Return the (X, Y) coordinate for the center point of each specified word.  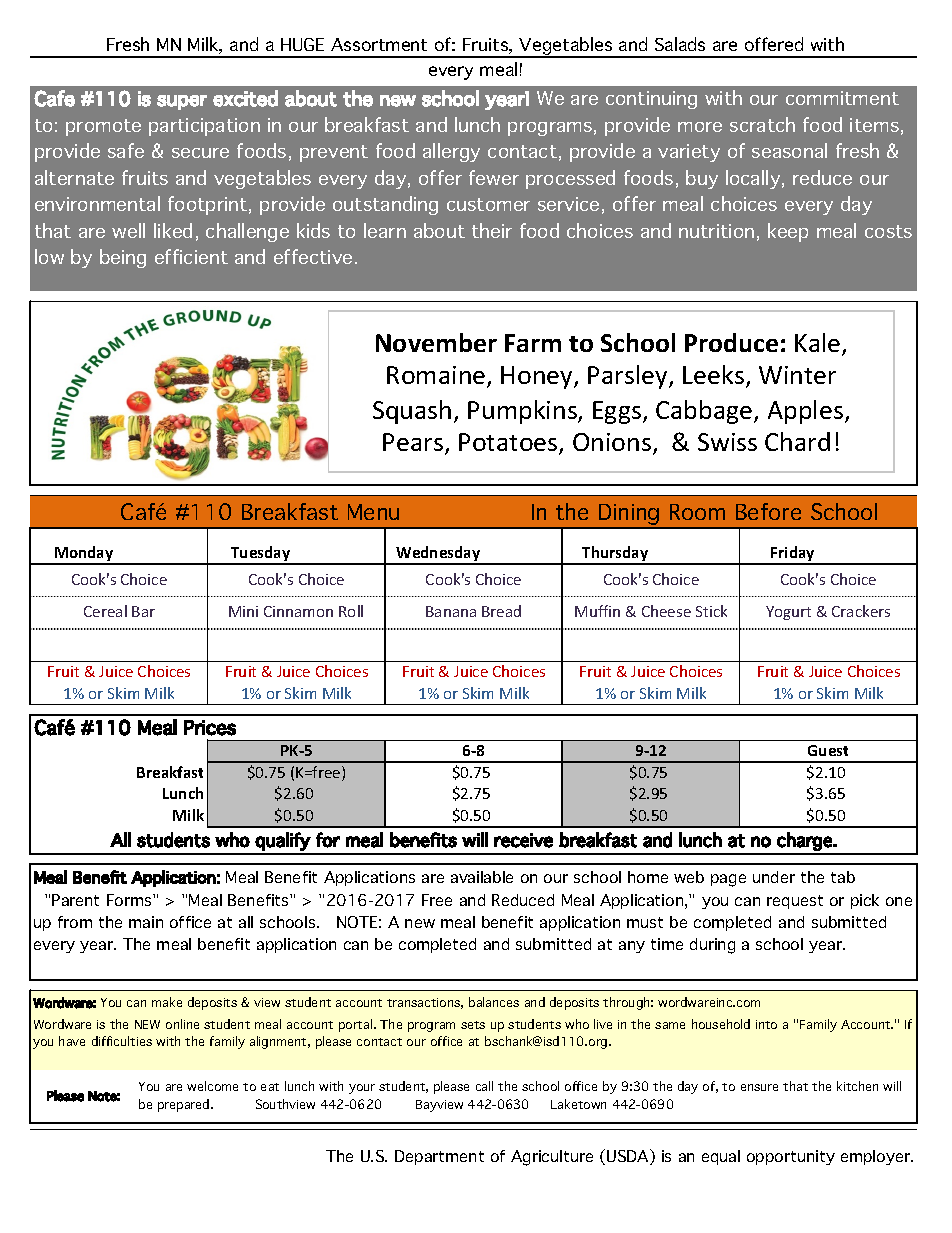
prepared (185, 1105)
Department (439, 1157)
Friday (793, 555)
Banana (451, 611)
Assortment (379, 44)
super (182, 102)
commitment (842, 98)
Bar (143, 611)
